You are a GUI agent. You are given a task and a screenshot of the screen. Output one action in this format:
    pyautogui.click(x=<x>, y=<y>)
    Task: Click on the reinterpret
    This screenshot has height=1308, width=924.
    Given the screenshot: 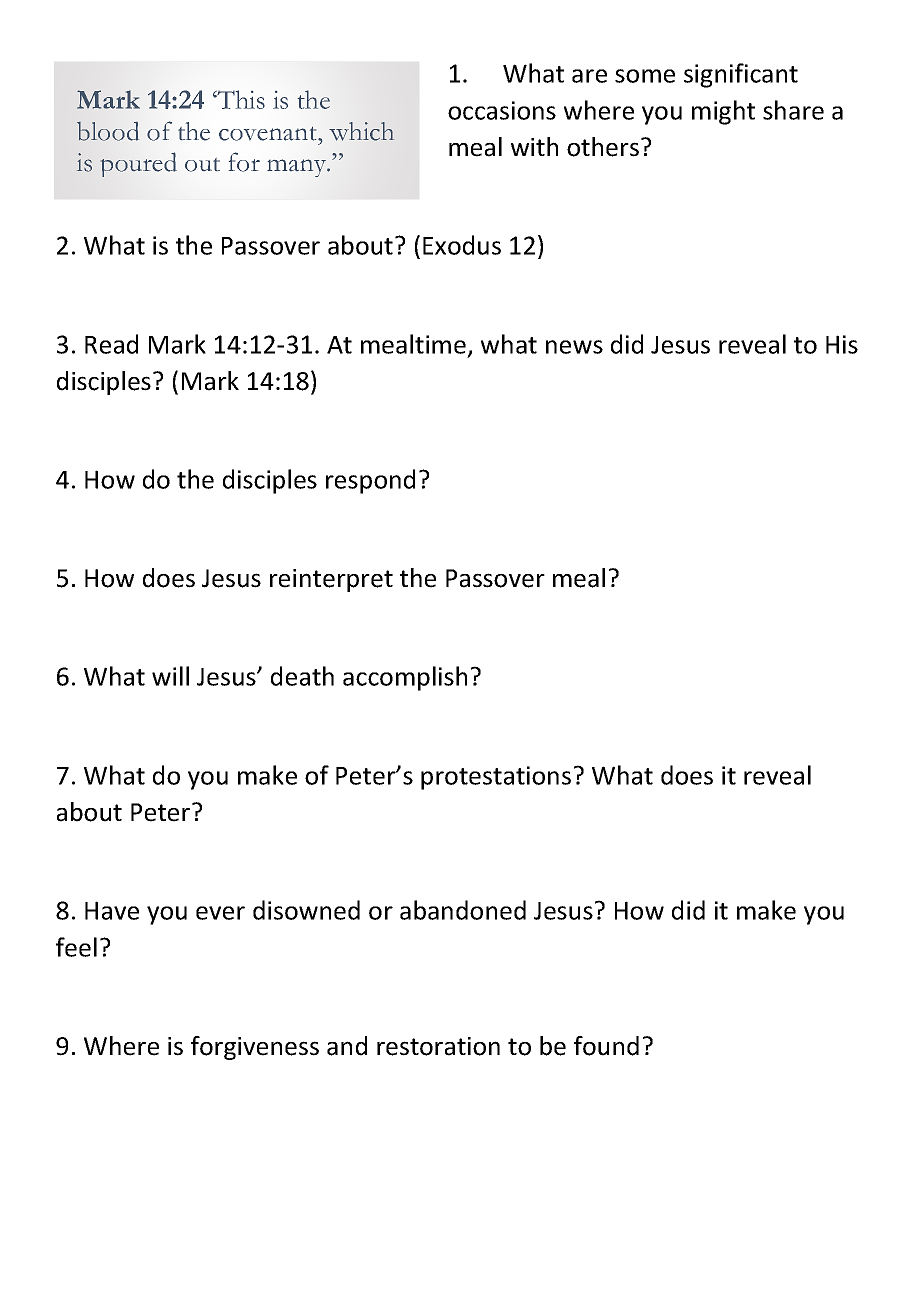 What is the action you would take?
    pyautogui.click(x=331, y=580)
